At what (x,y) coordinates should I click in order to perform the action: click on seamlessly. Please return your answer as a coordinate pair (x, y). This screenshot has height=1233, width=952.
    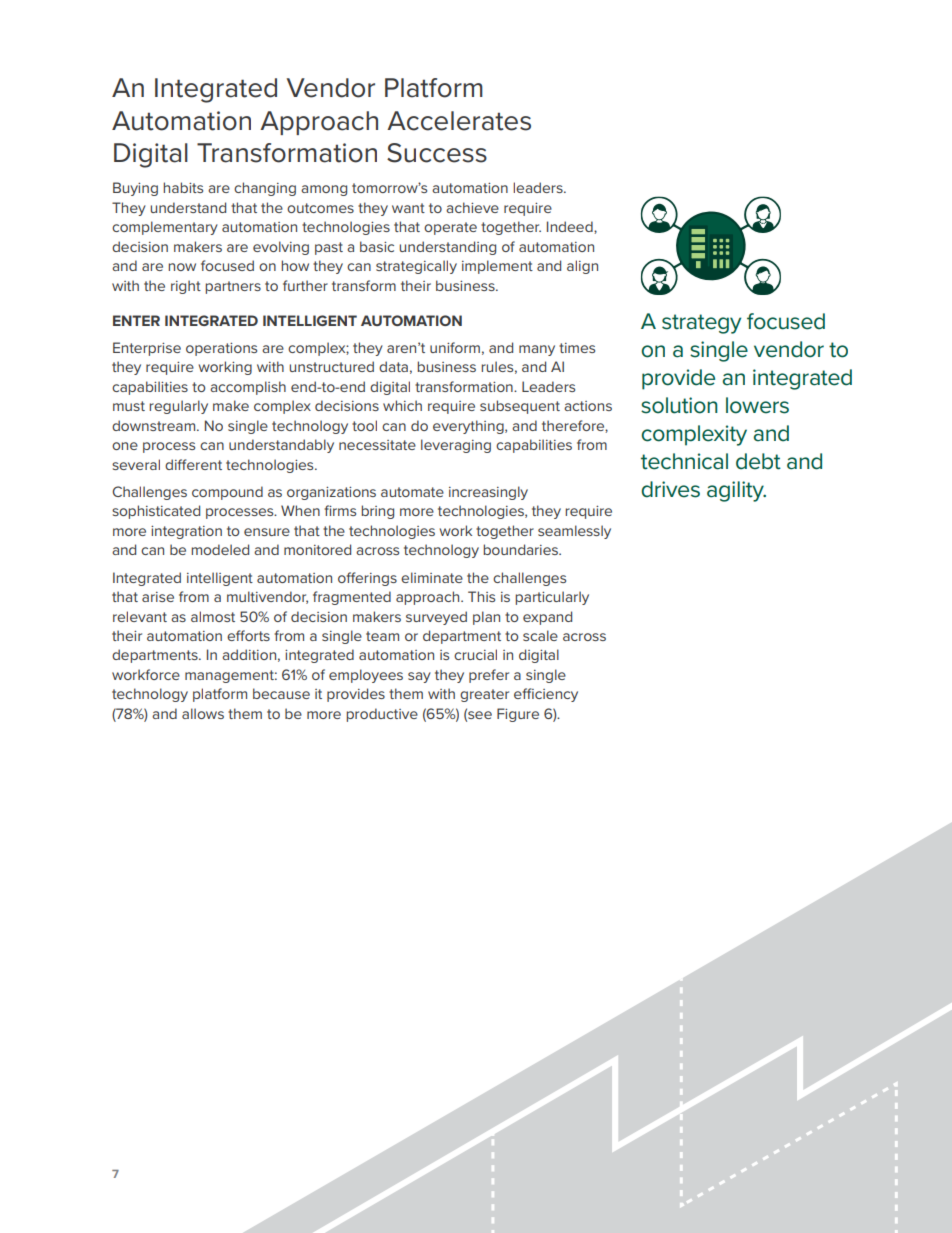
    Looking at the image, I should click on (574, 532).
